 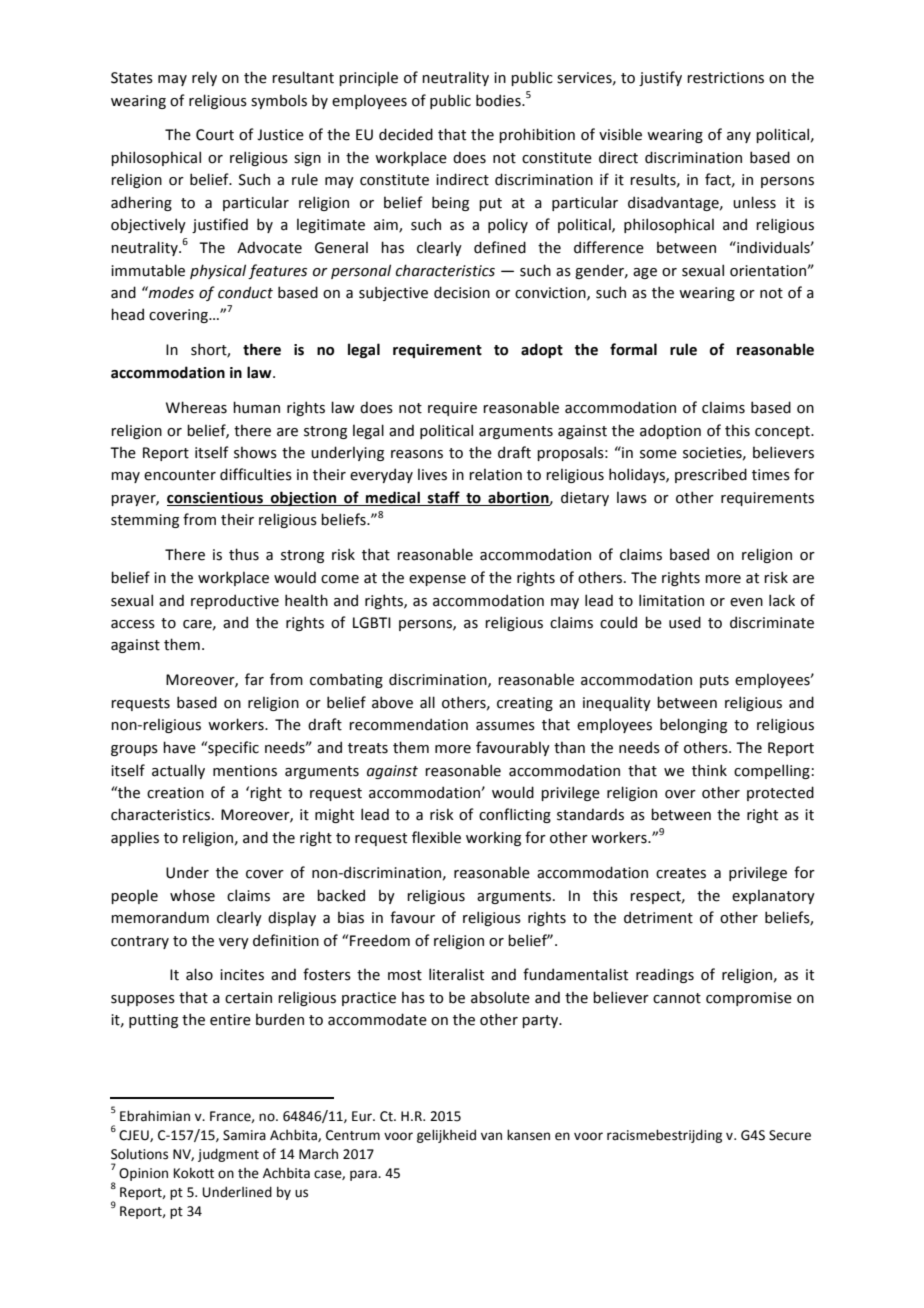 What do you see at coordinates (180, 475) in the screenshot?
I see `encounter` at bounding box center [180, 475].
